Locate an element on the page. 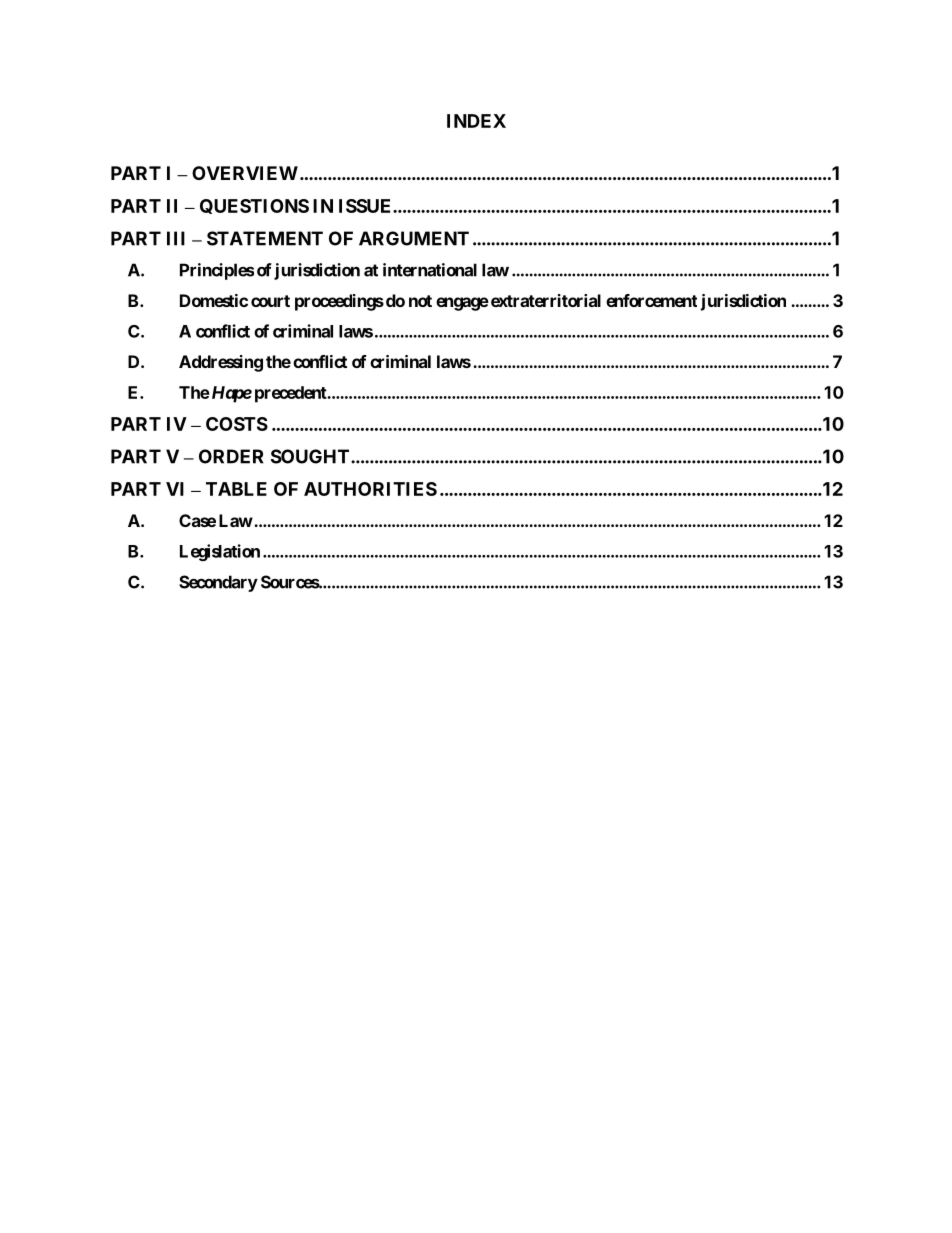 This page has height=1233, width=952. COSTS is located at coordinates (237, 424).
